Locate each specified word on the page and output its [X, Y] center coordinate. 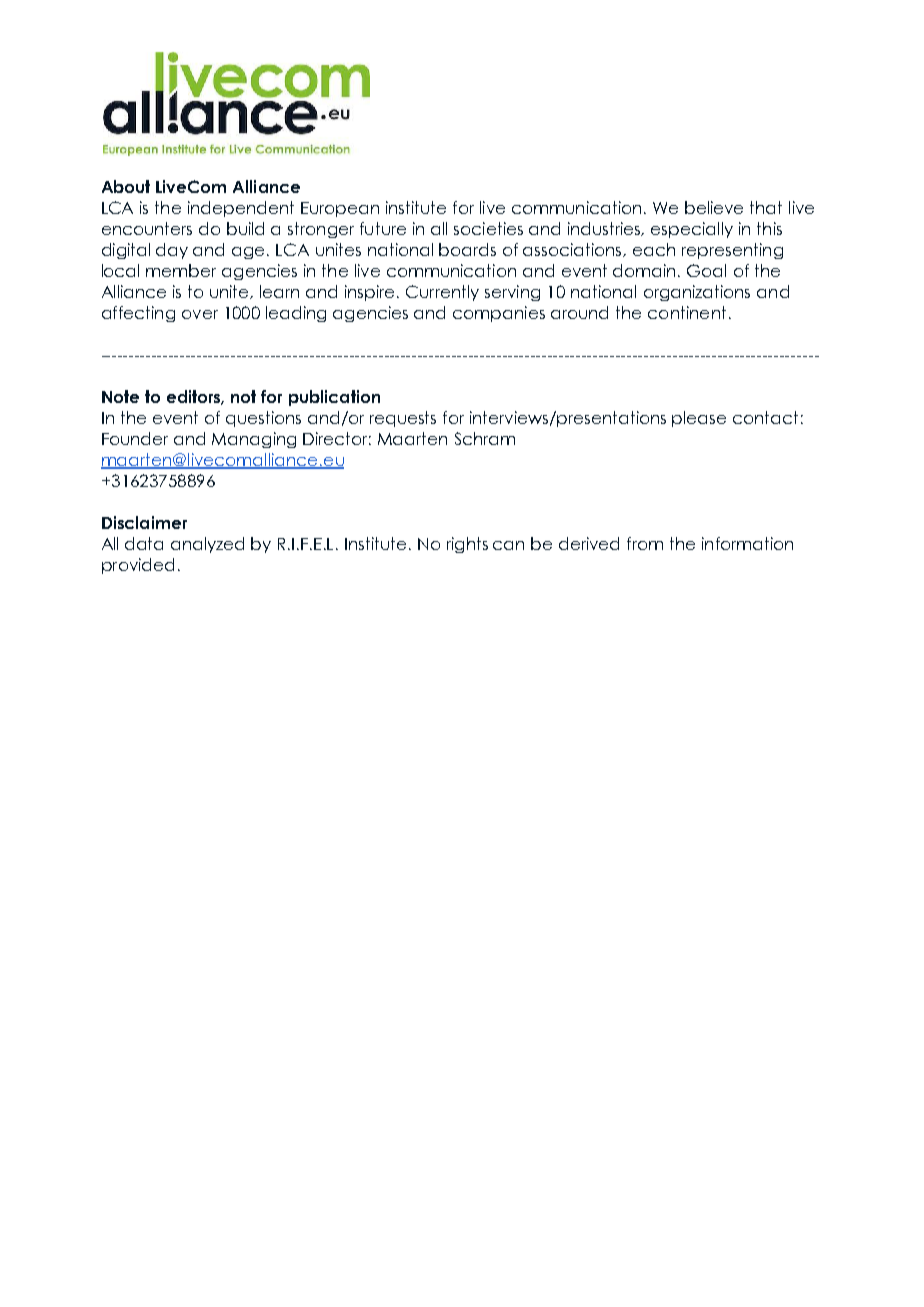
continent [687, 312]
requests [403, 419]
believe [714, 207]
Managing [254, 440]
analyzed [207, 545]
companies [499, 314]
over [200, 314]
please [699, 419]
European [340, 209]
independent [241, 209]
